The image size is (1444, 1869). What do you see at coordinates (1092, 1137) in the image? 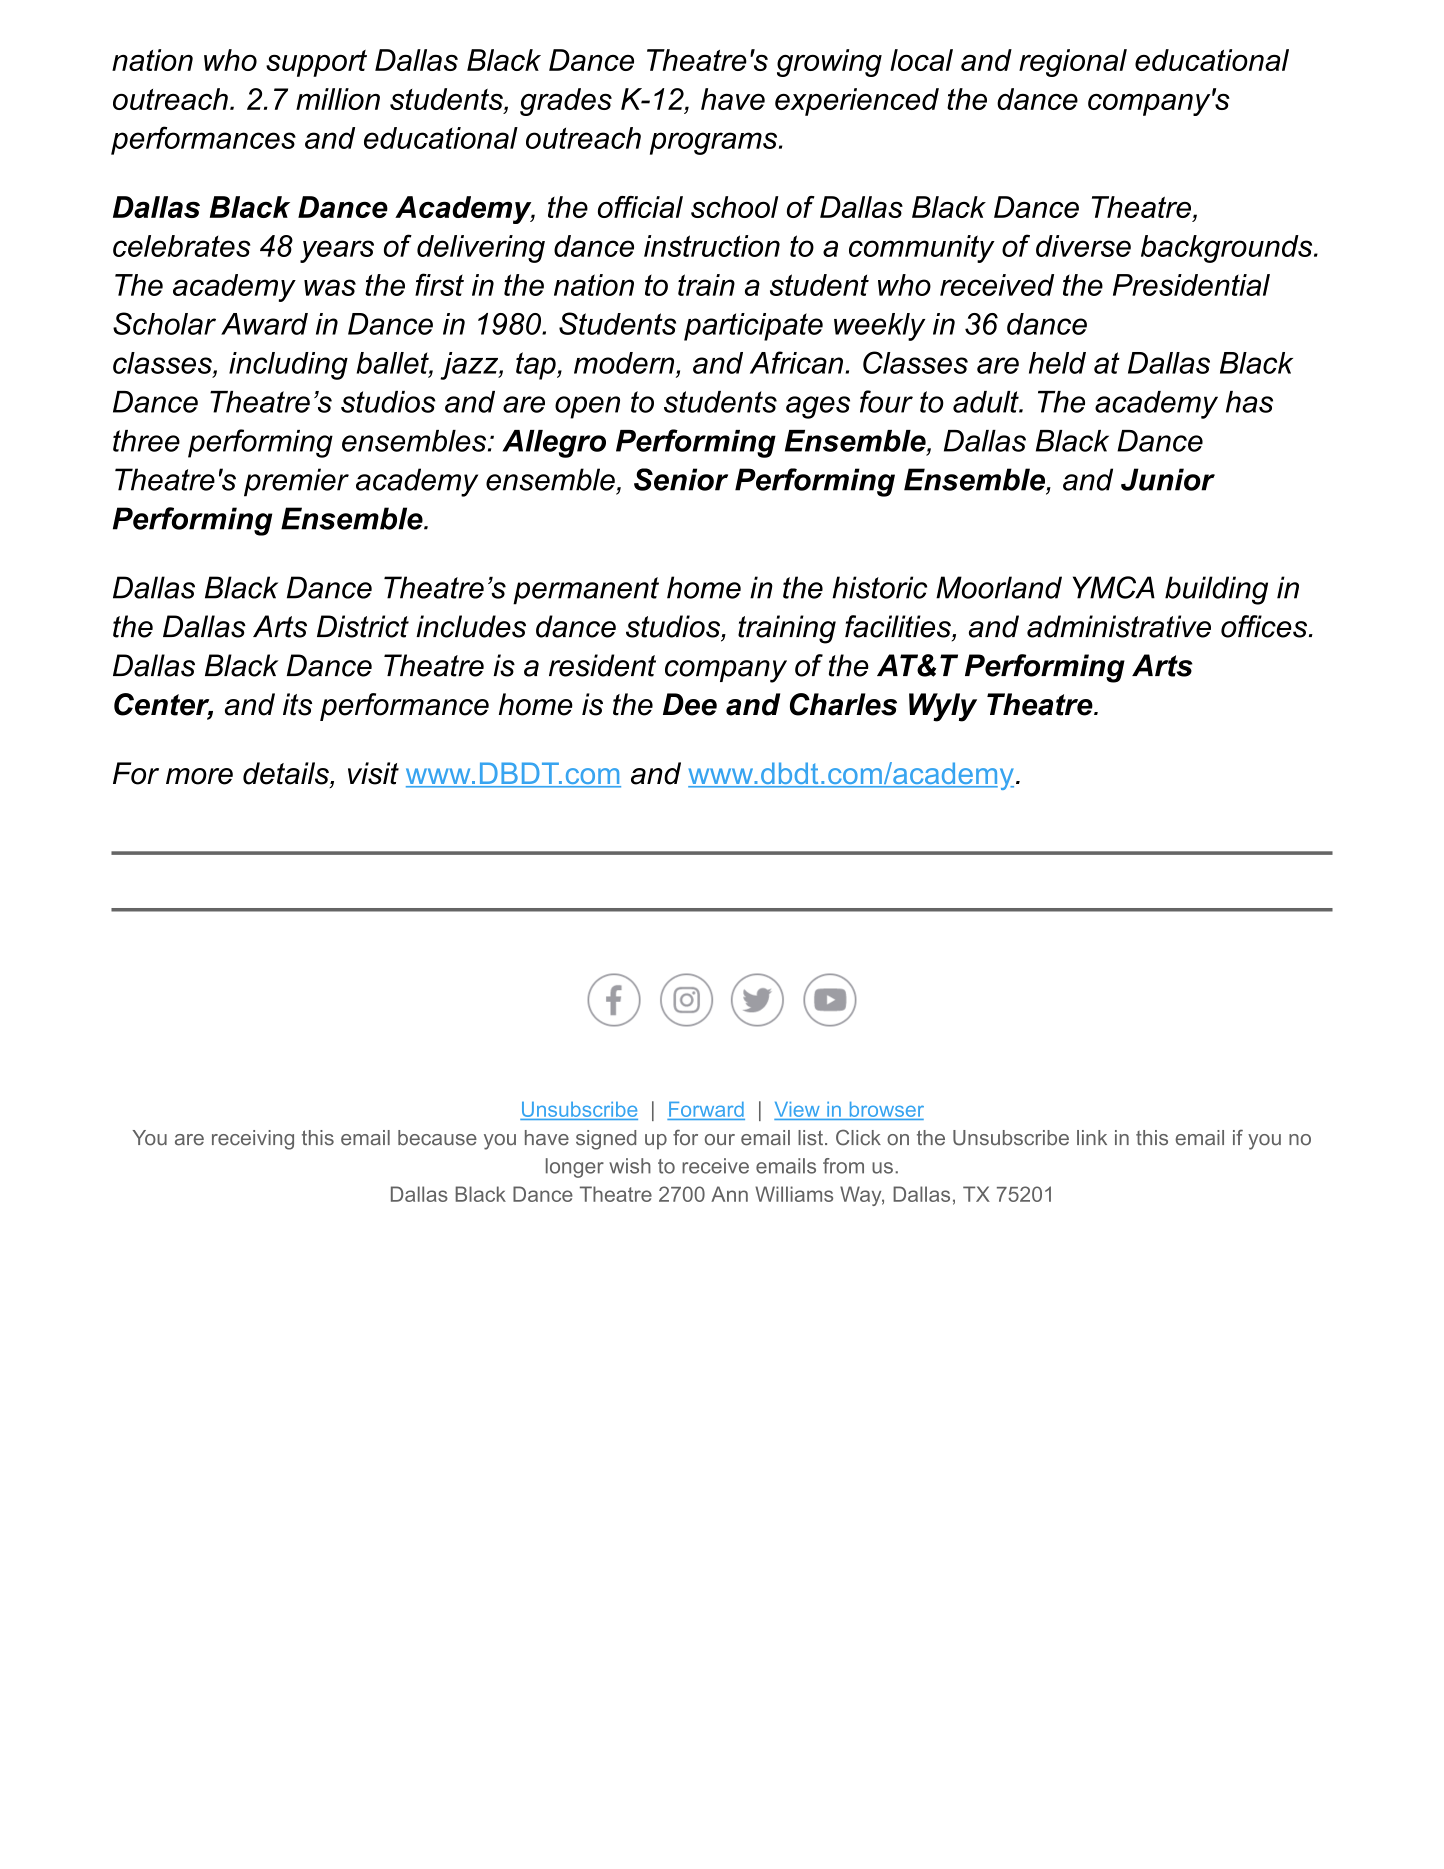
I see `link` at bounding box center [1092, 1137].
